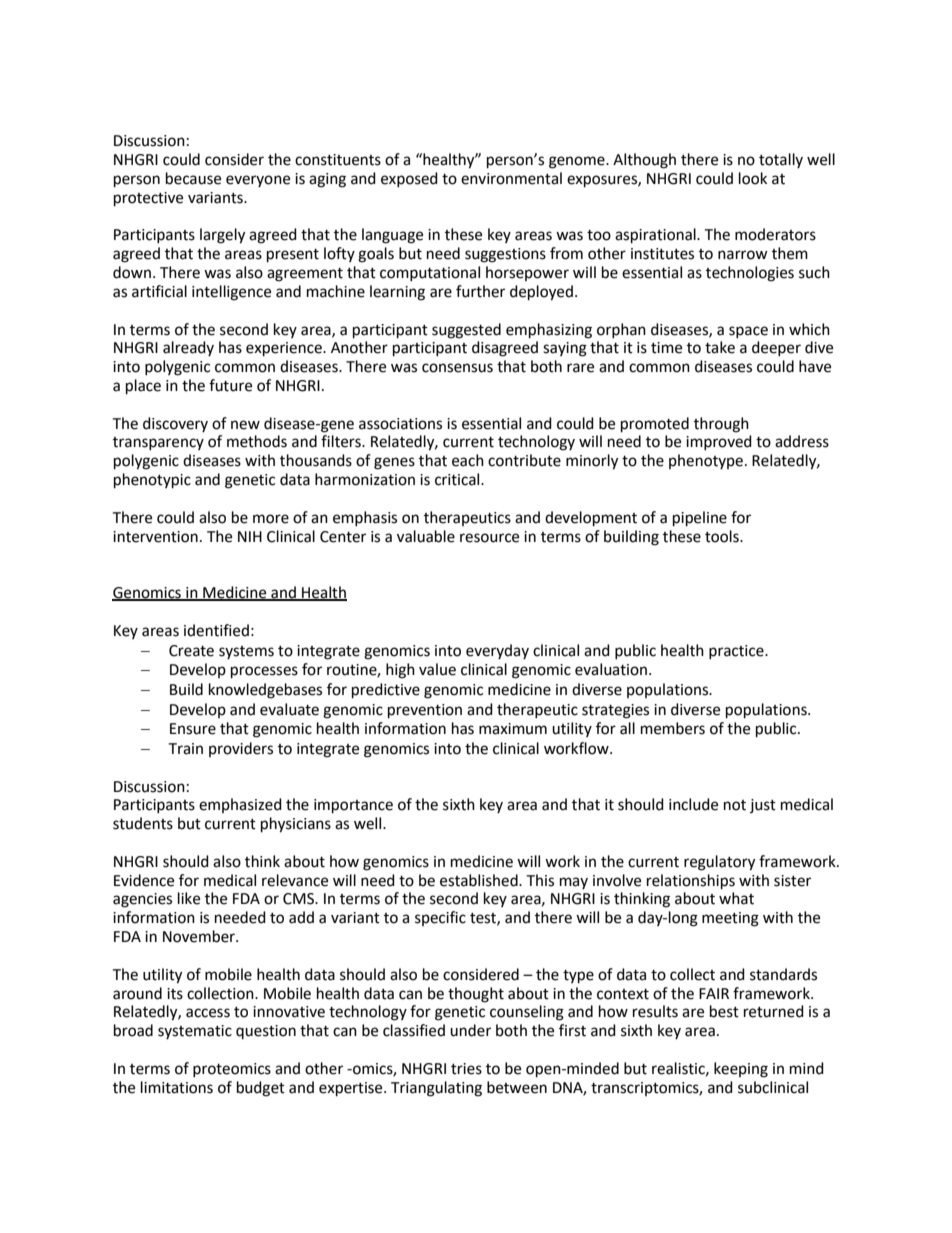  I want to click on systematic, so click(195, 1032).
